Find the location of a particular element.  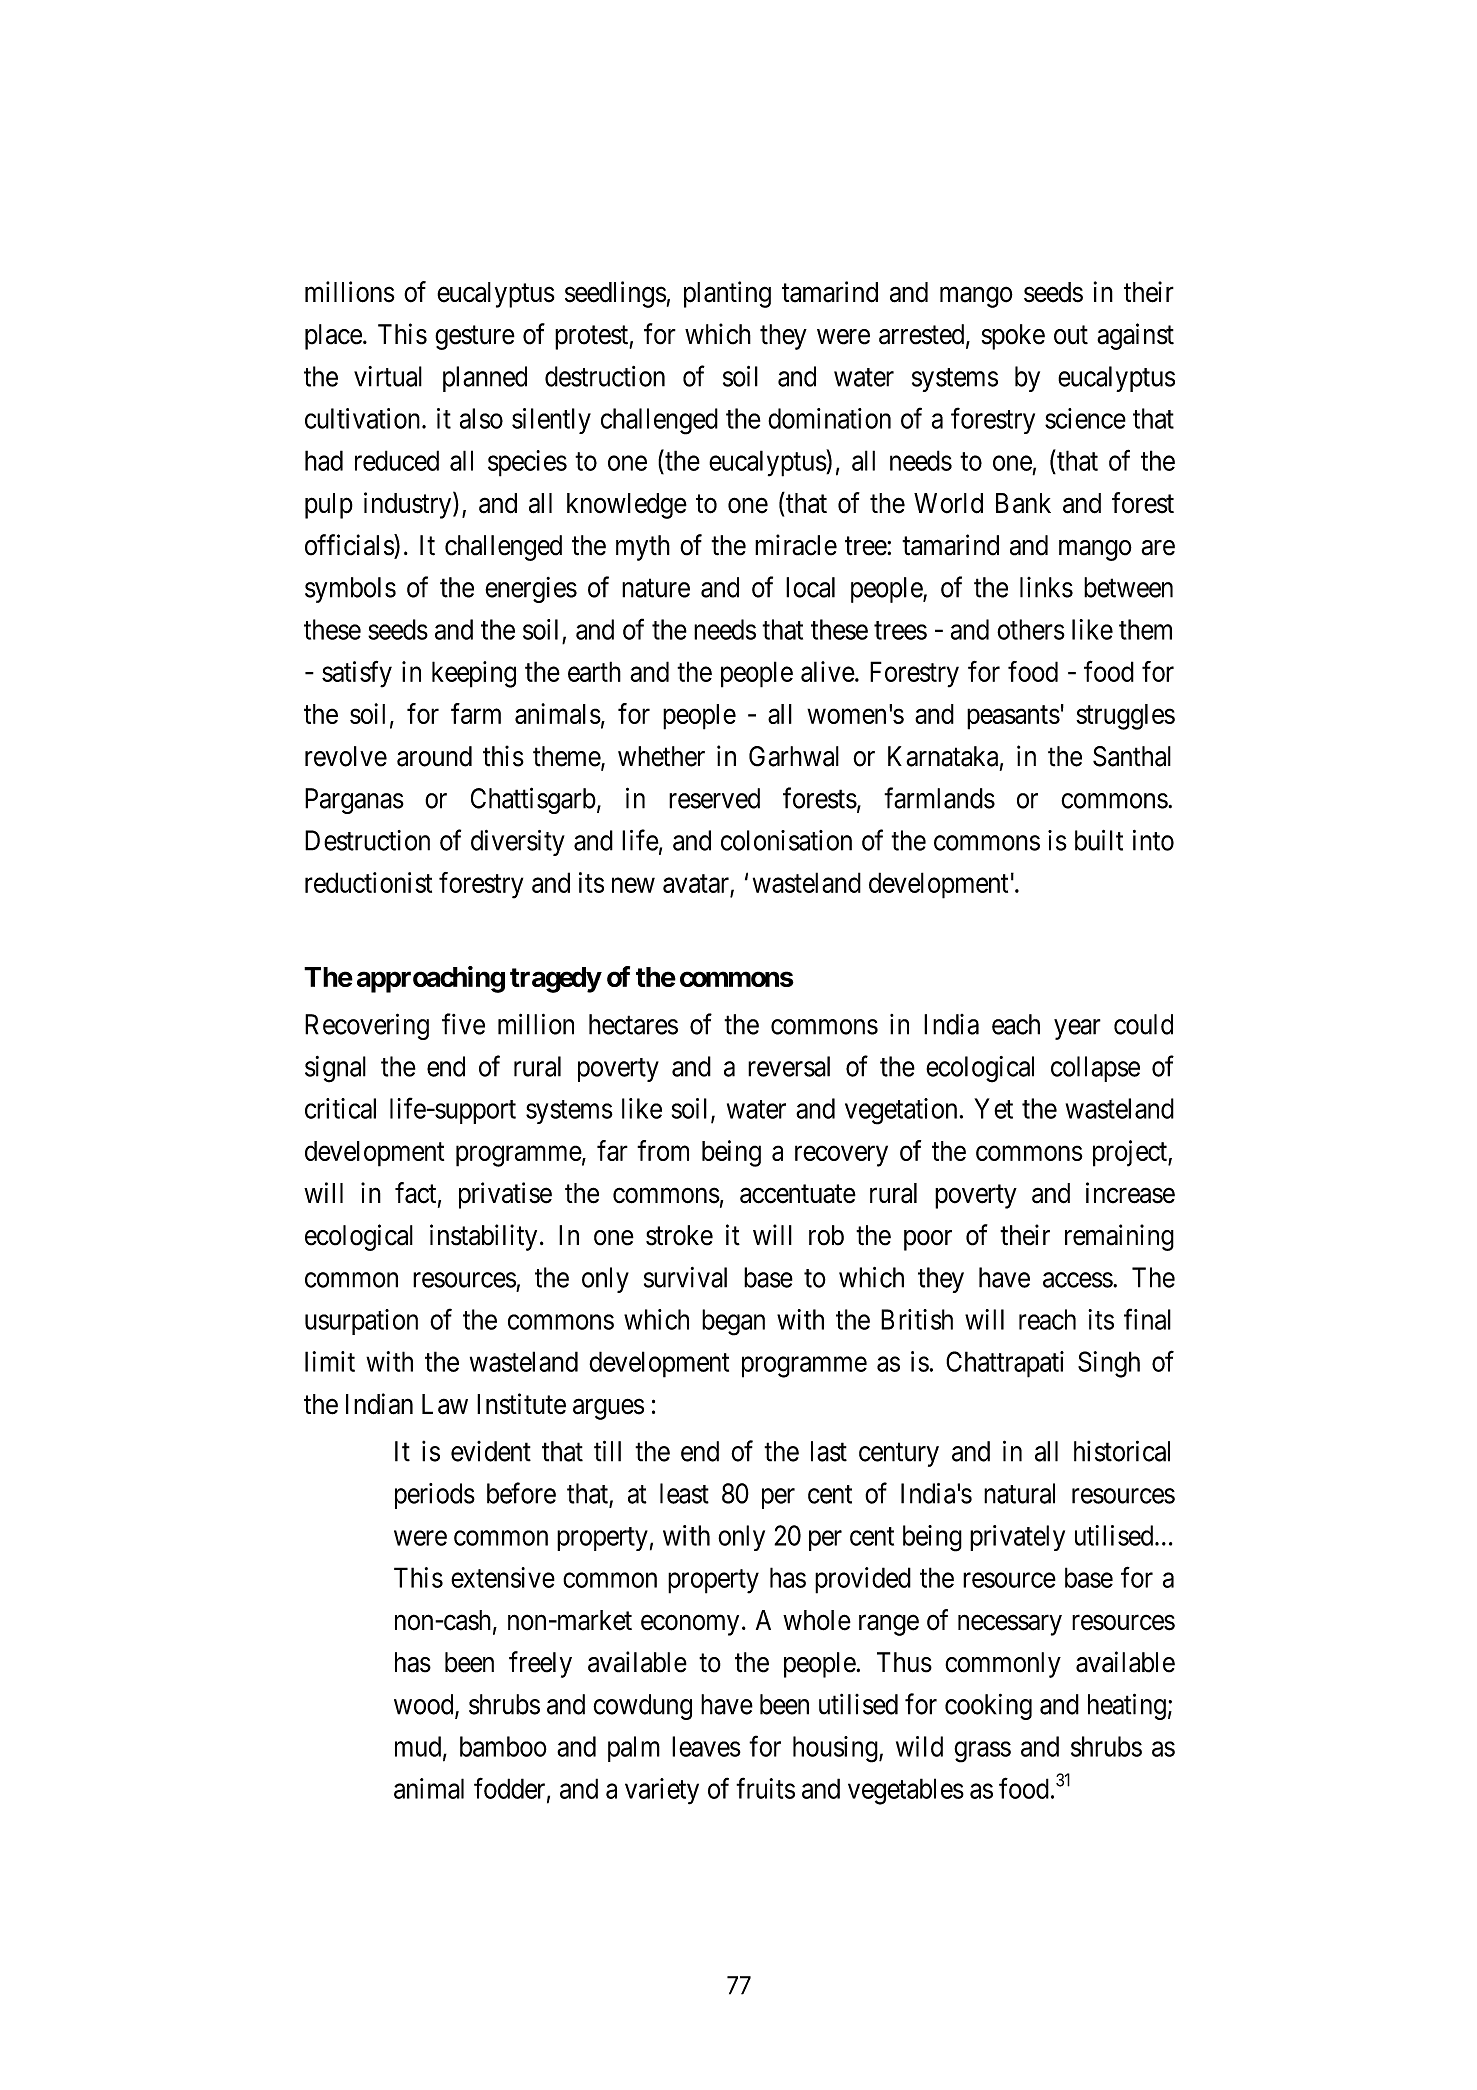

keeping is located at coordinates (474, 674).
